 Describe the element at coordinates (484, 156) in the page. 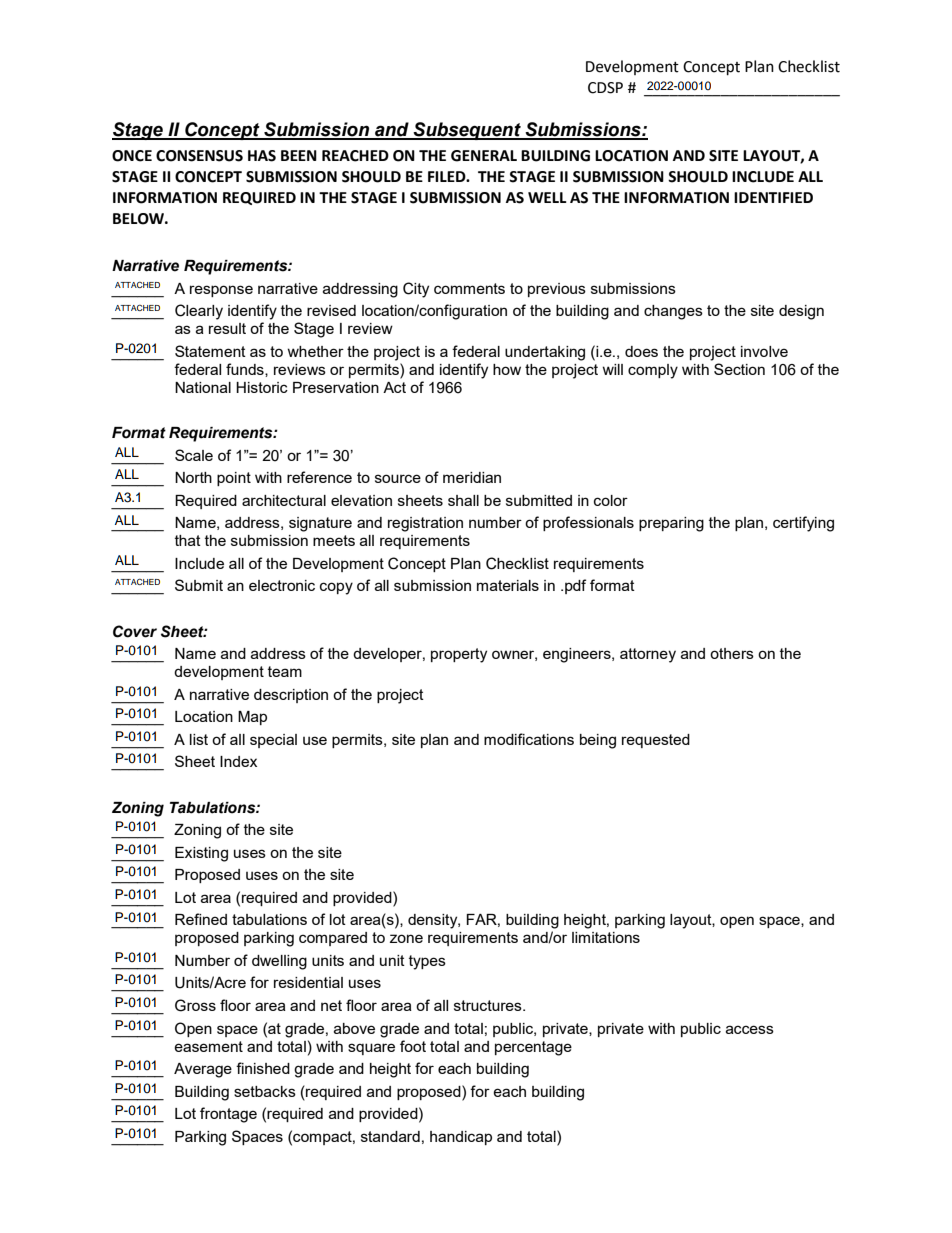

I see `GENERAL` at that location.
